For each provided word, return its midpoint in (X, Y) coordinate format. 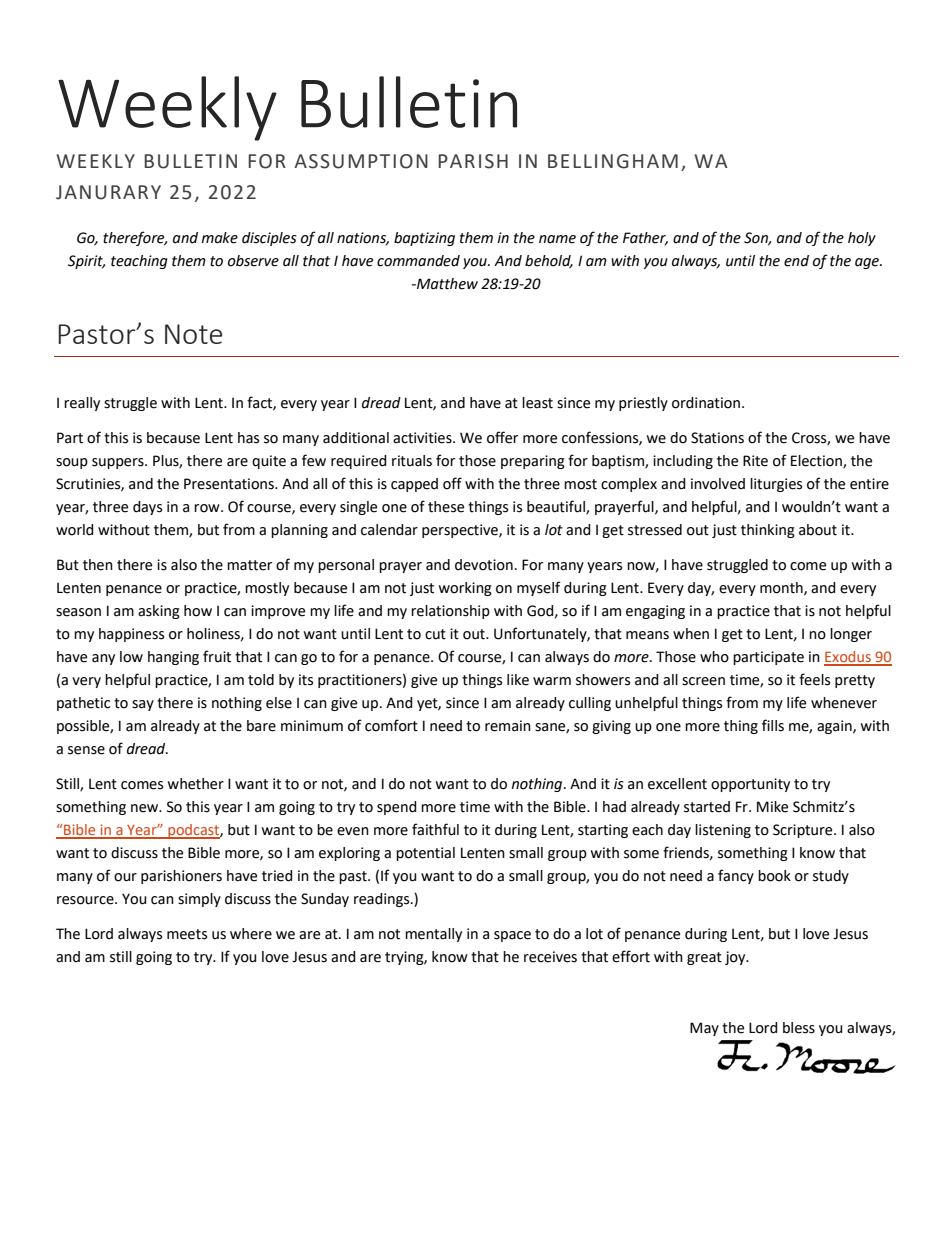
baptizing (424, 239)
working (465, 589)
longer (851, 635)
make (219, 238)
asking (159, 612)
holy (862, 239)
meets (187, 934)
